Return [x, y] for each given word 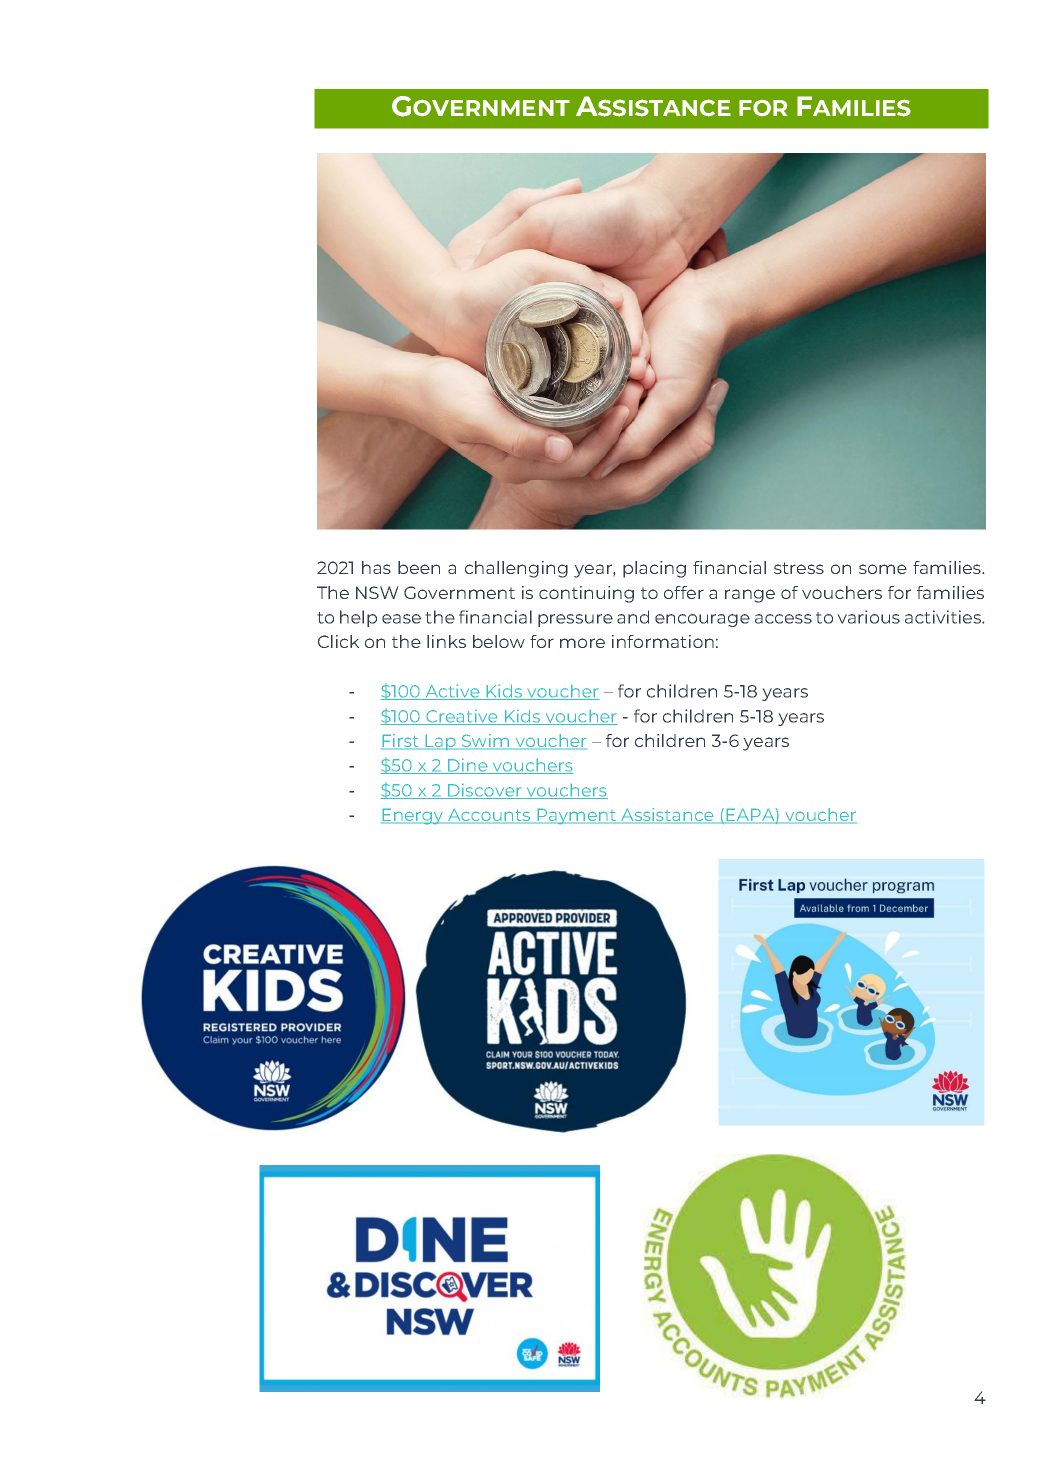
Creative [462, 717]
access [783, 619]
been [419, 567]
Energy [413, 816]
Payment [577, 816]
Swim [486, 742]
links [446, 641]
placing [654, 569]
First [401, 742]
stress [799, 568]
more [582, 643]
